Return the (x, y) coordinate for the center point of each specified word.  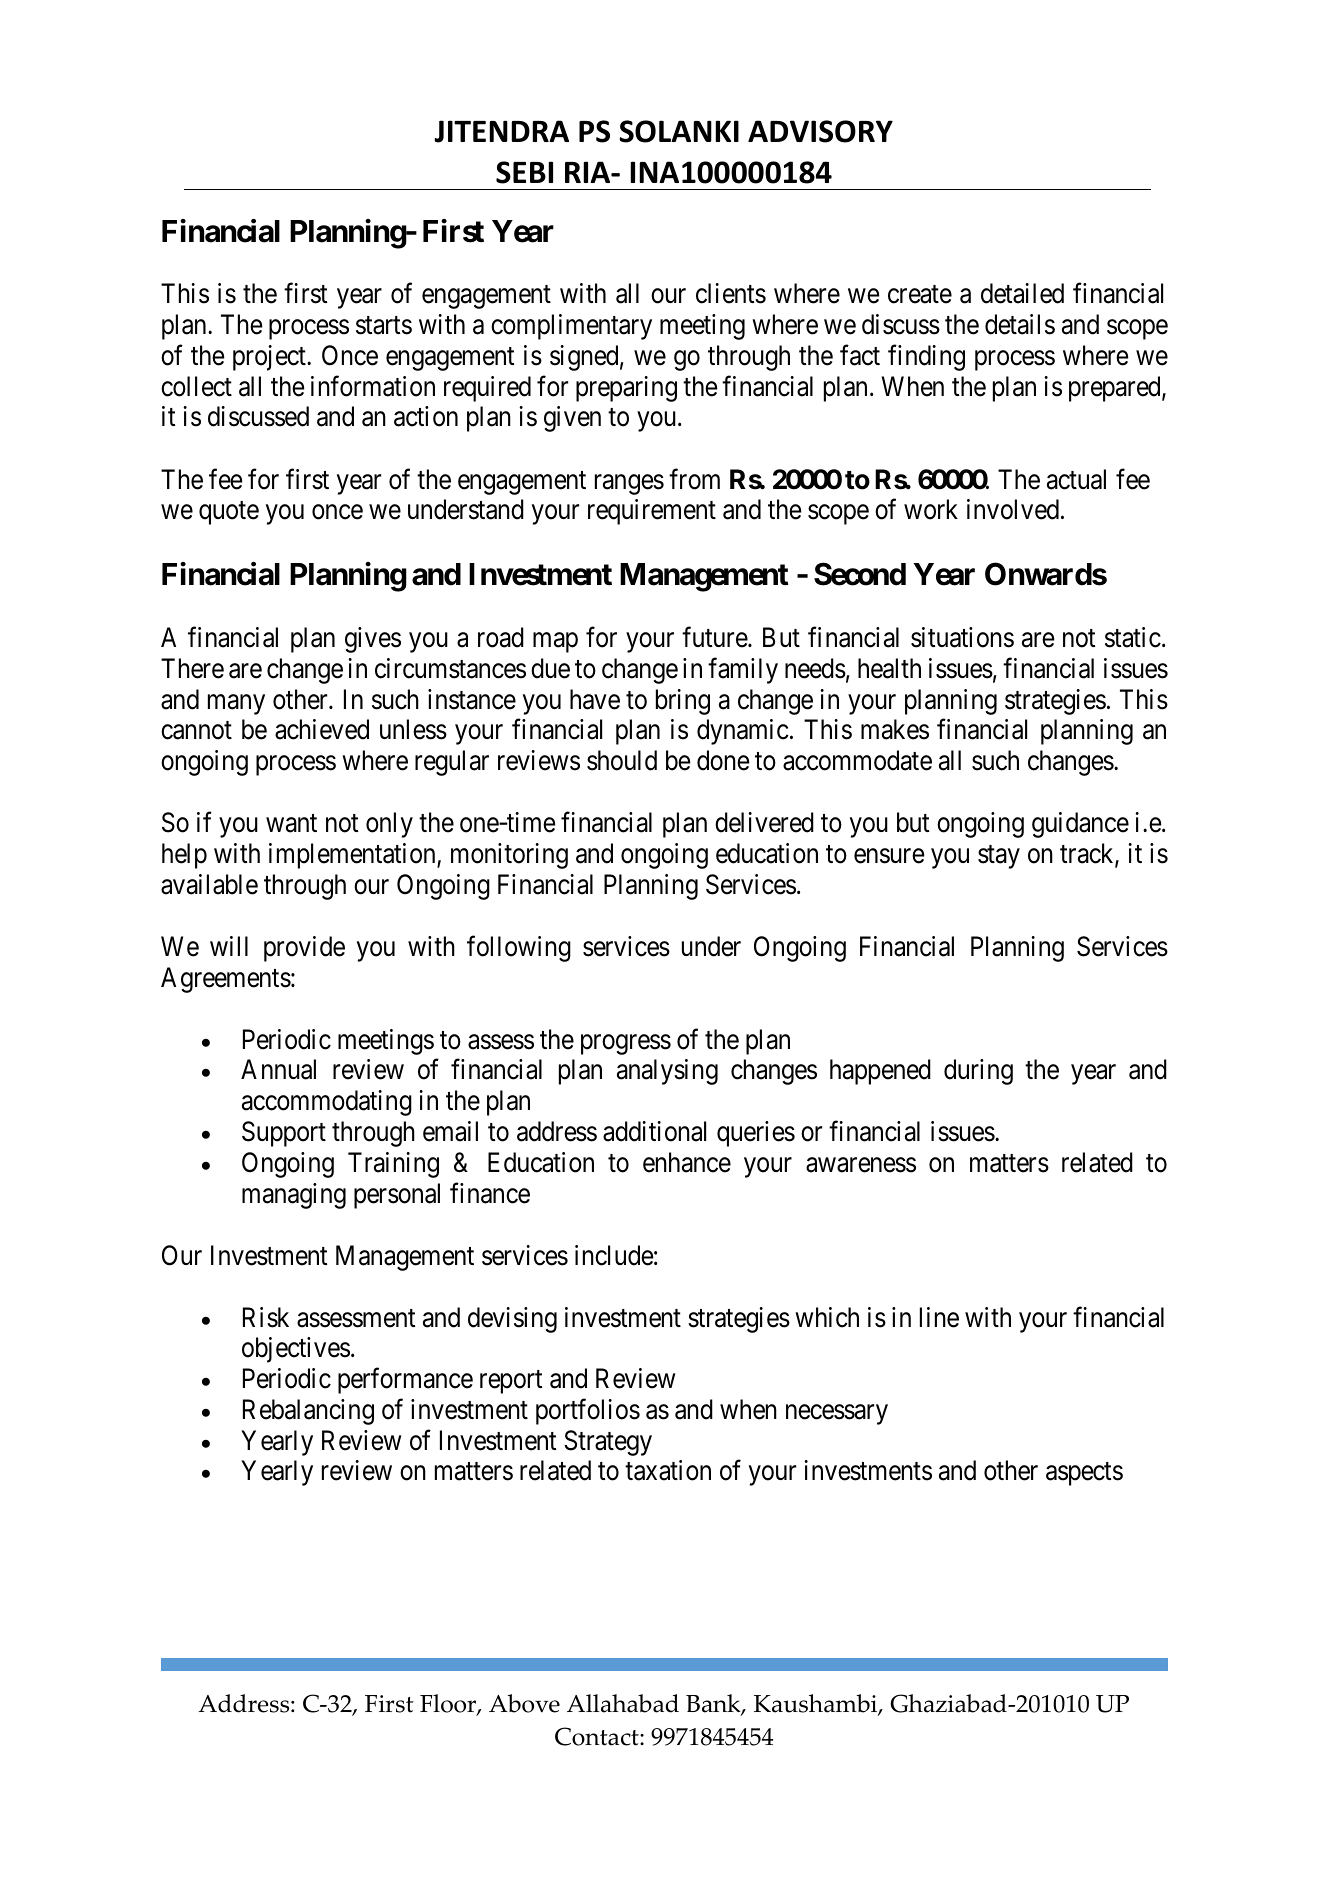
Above (524, 1703)
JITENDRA (501, 131)
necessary (837, 1415)
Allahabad (623, 1703)
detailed (1022, 293)
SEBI (524, 172)
